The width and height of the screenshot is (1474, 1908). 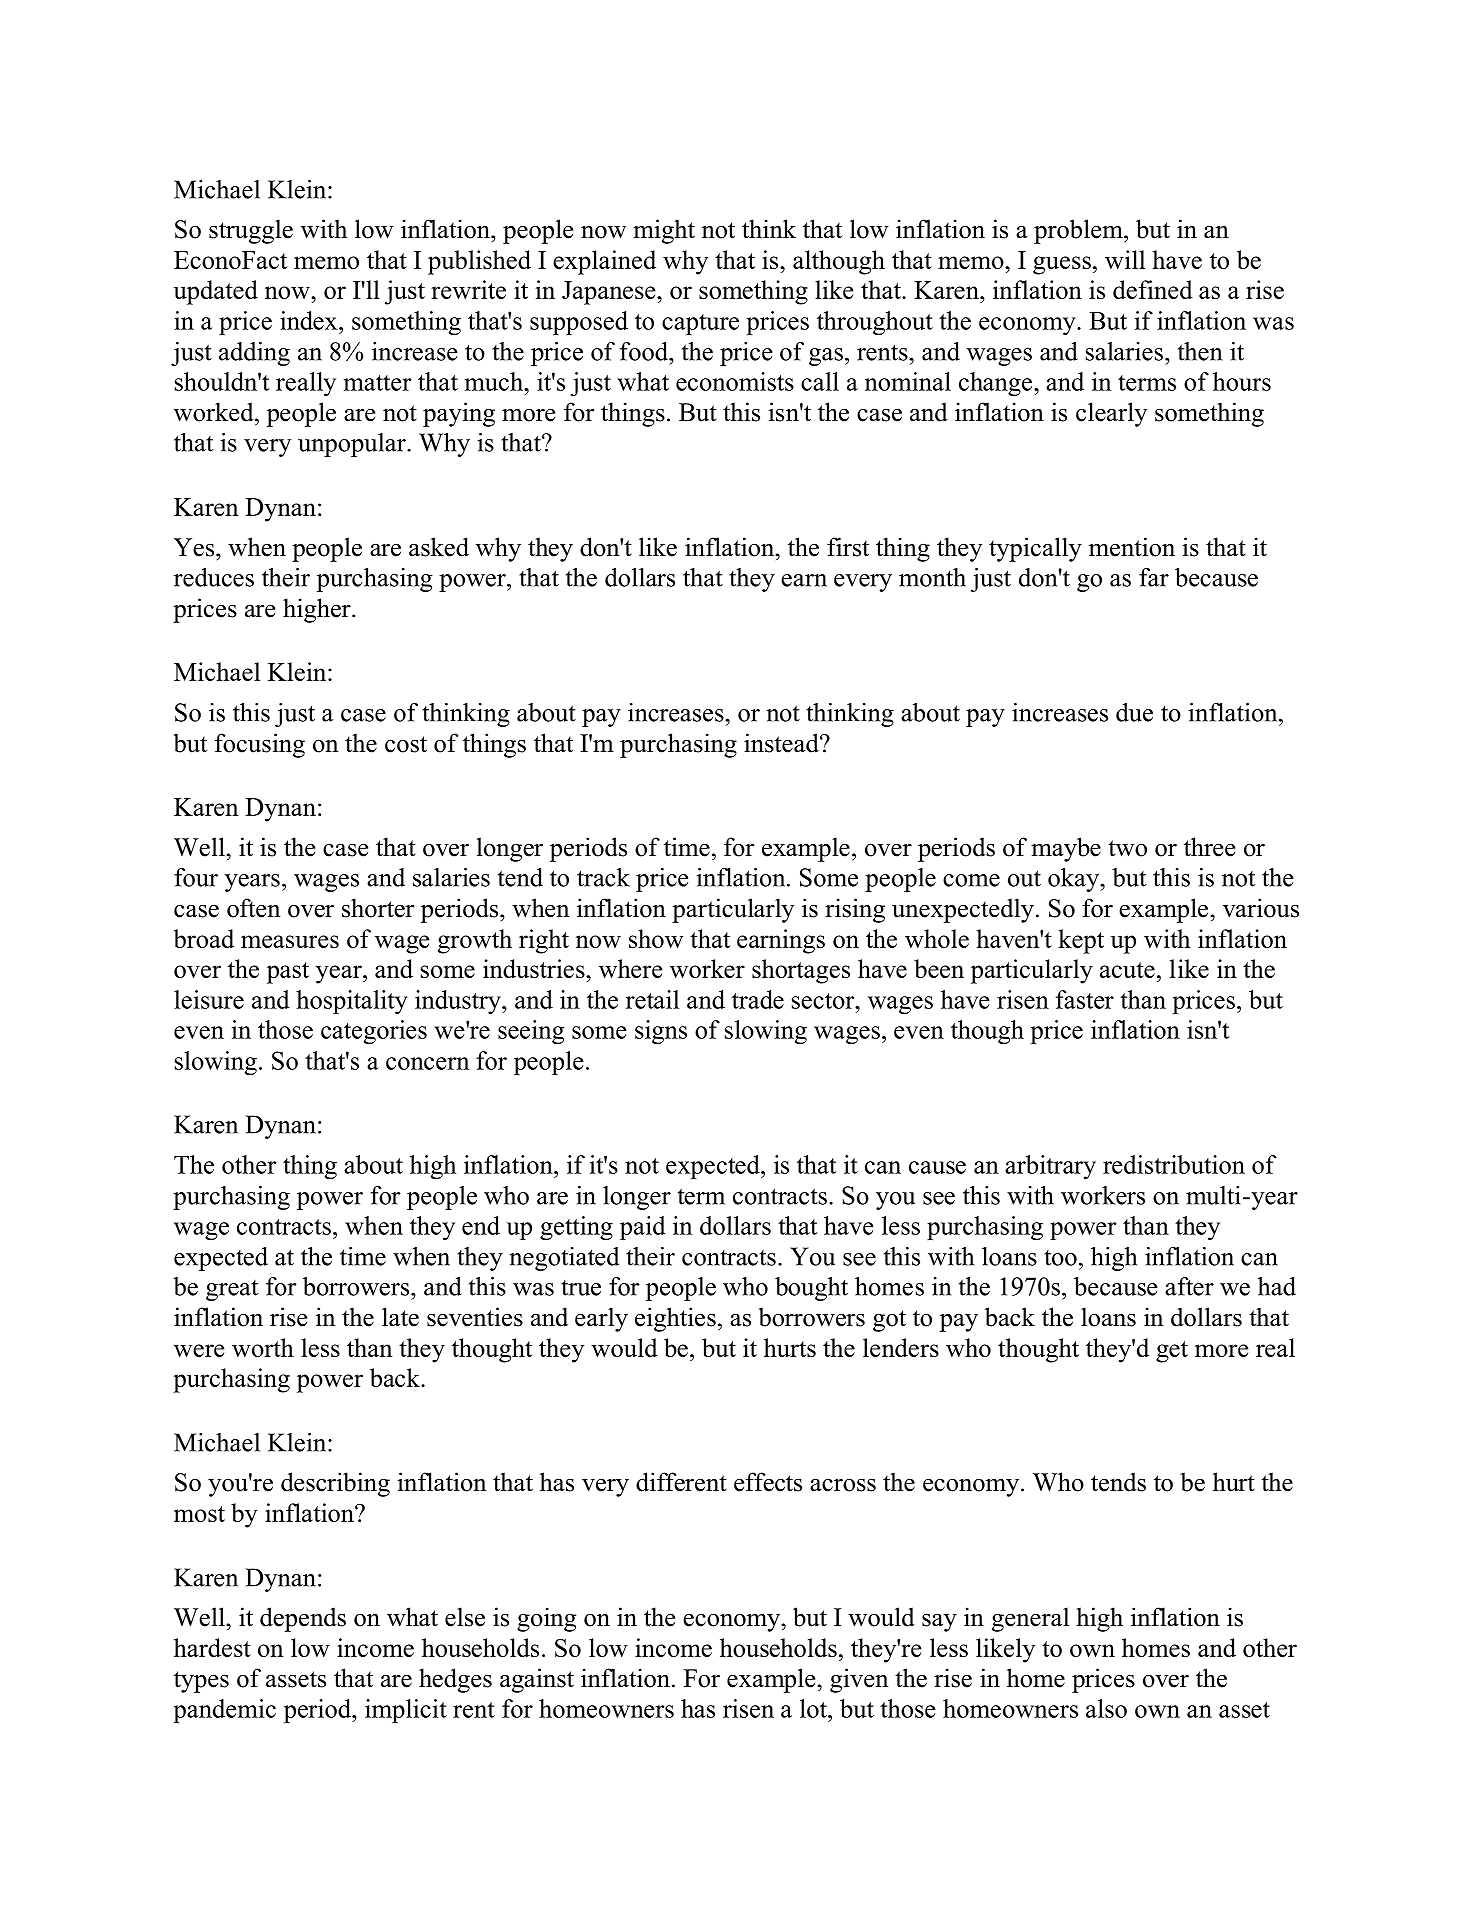 What do you see at coordinates (1154, 577) in the screenshot?
I see `far` at bounding box center [1154, 577].
